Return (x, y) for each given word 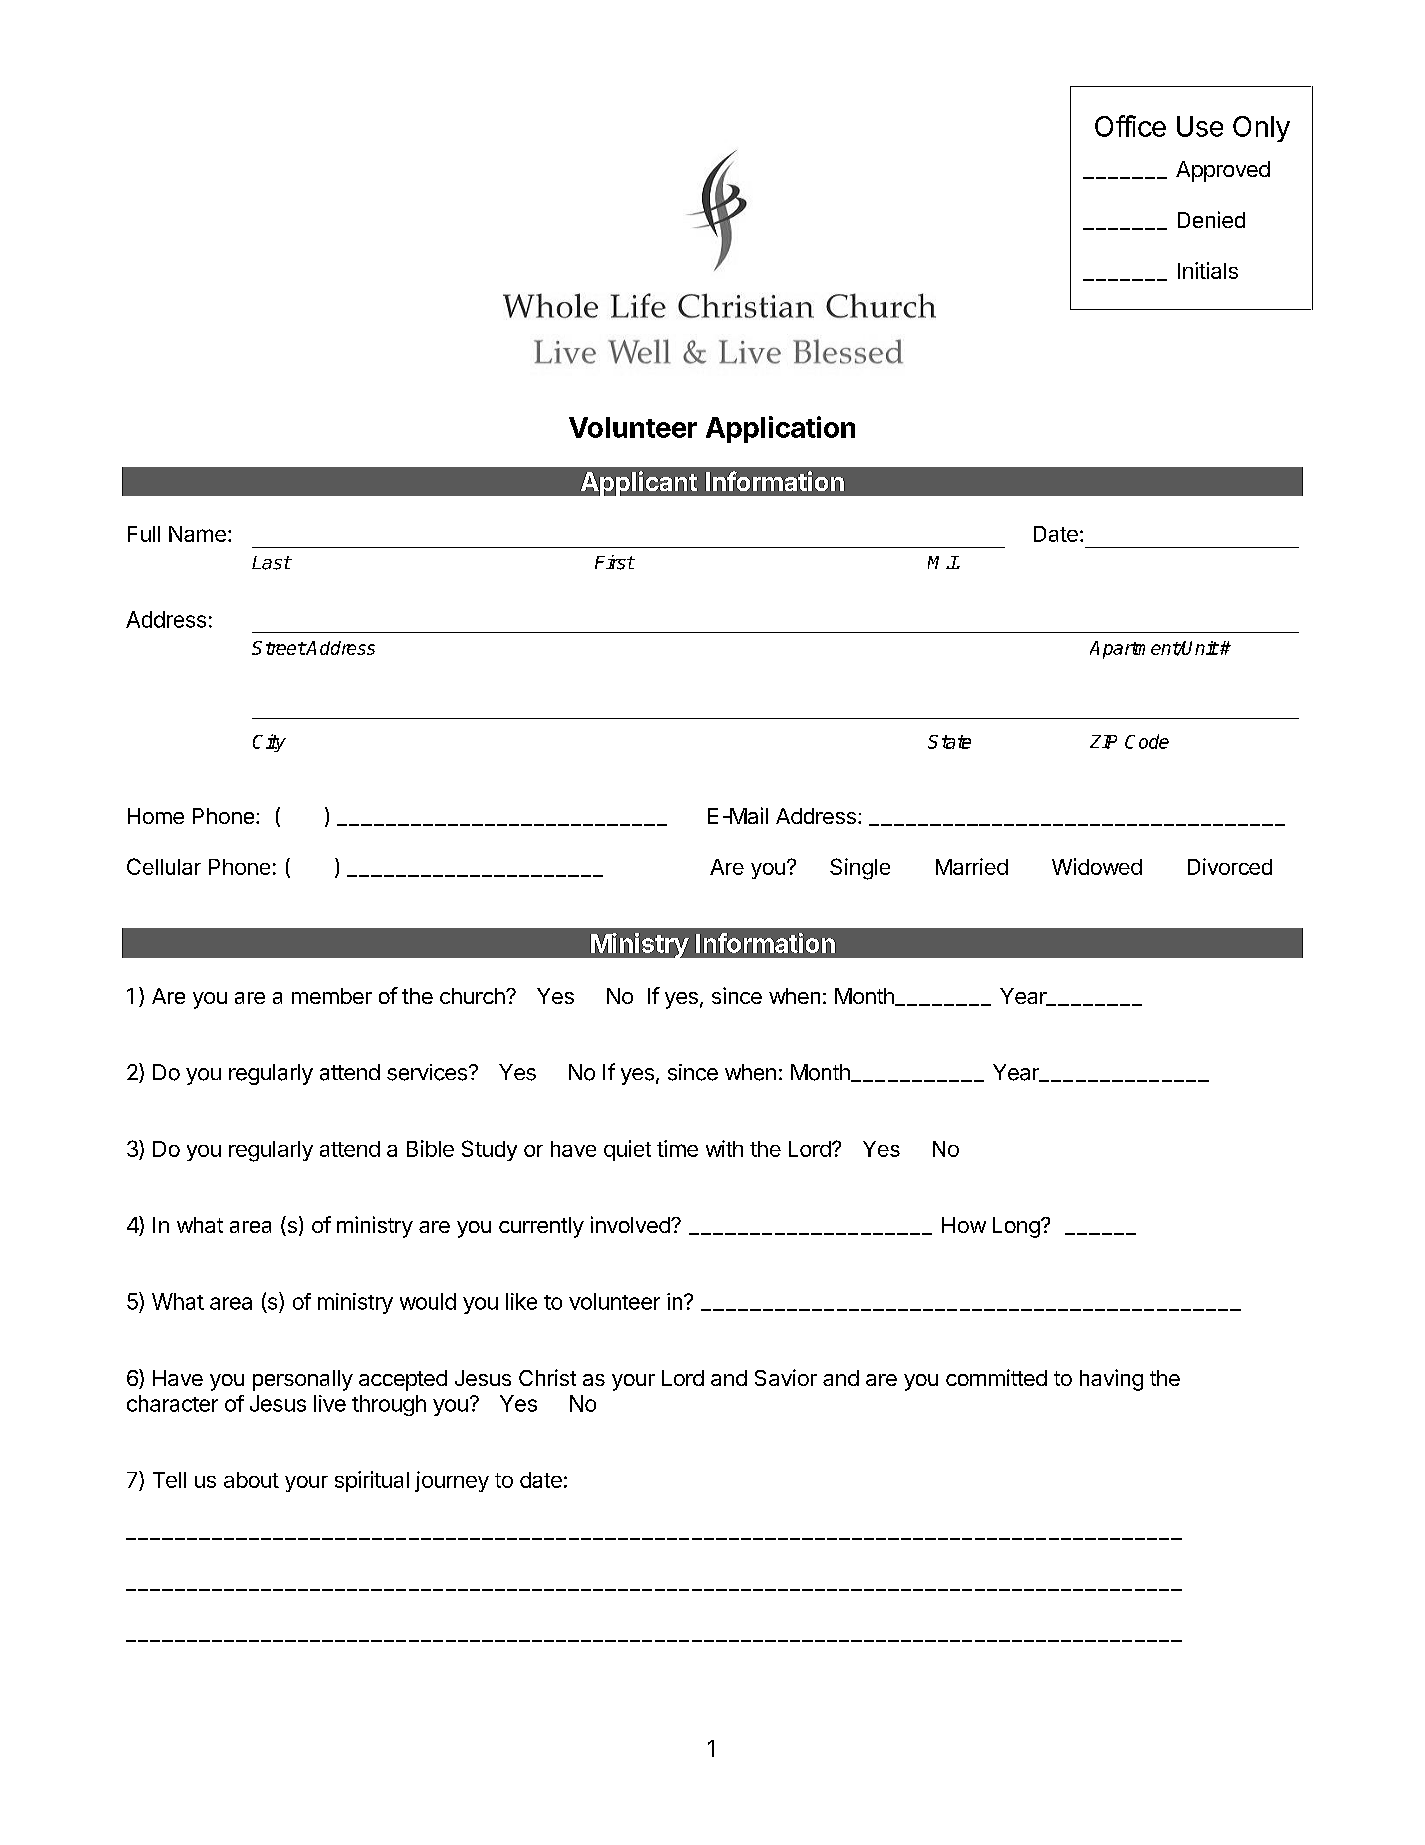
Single (860, 869)
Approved (1223, 171)
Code (1147, 741)
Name (197, 534)
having (1111, 1380)
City (269, 743)
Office (1130, 126)
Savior (786, 1377)
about (251, 1480)
